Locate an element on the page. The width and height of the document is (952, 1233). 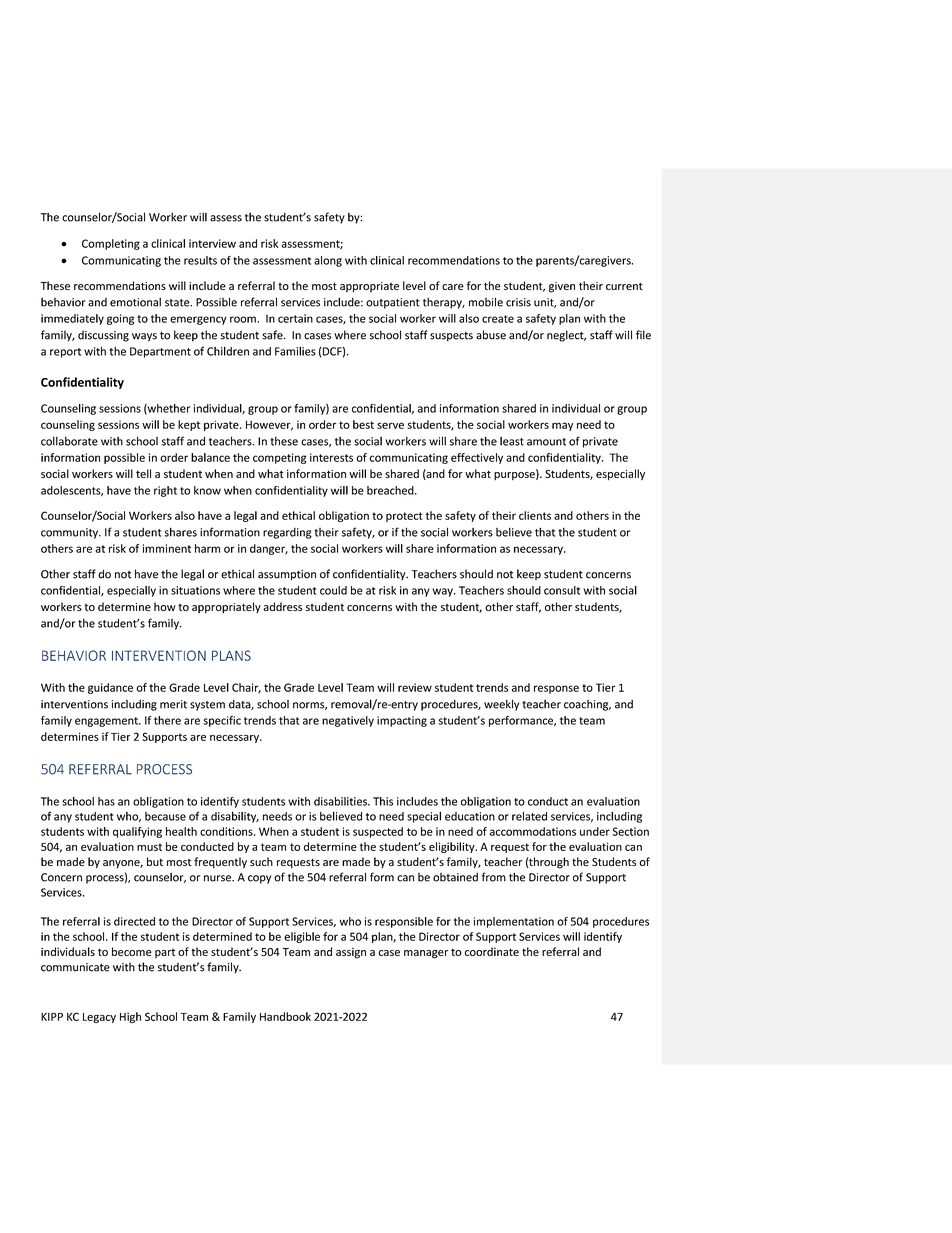
situations is located at coordinates (195, 590).
